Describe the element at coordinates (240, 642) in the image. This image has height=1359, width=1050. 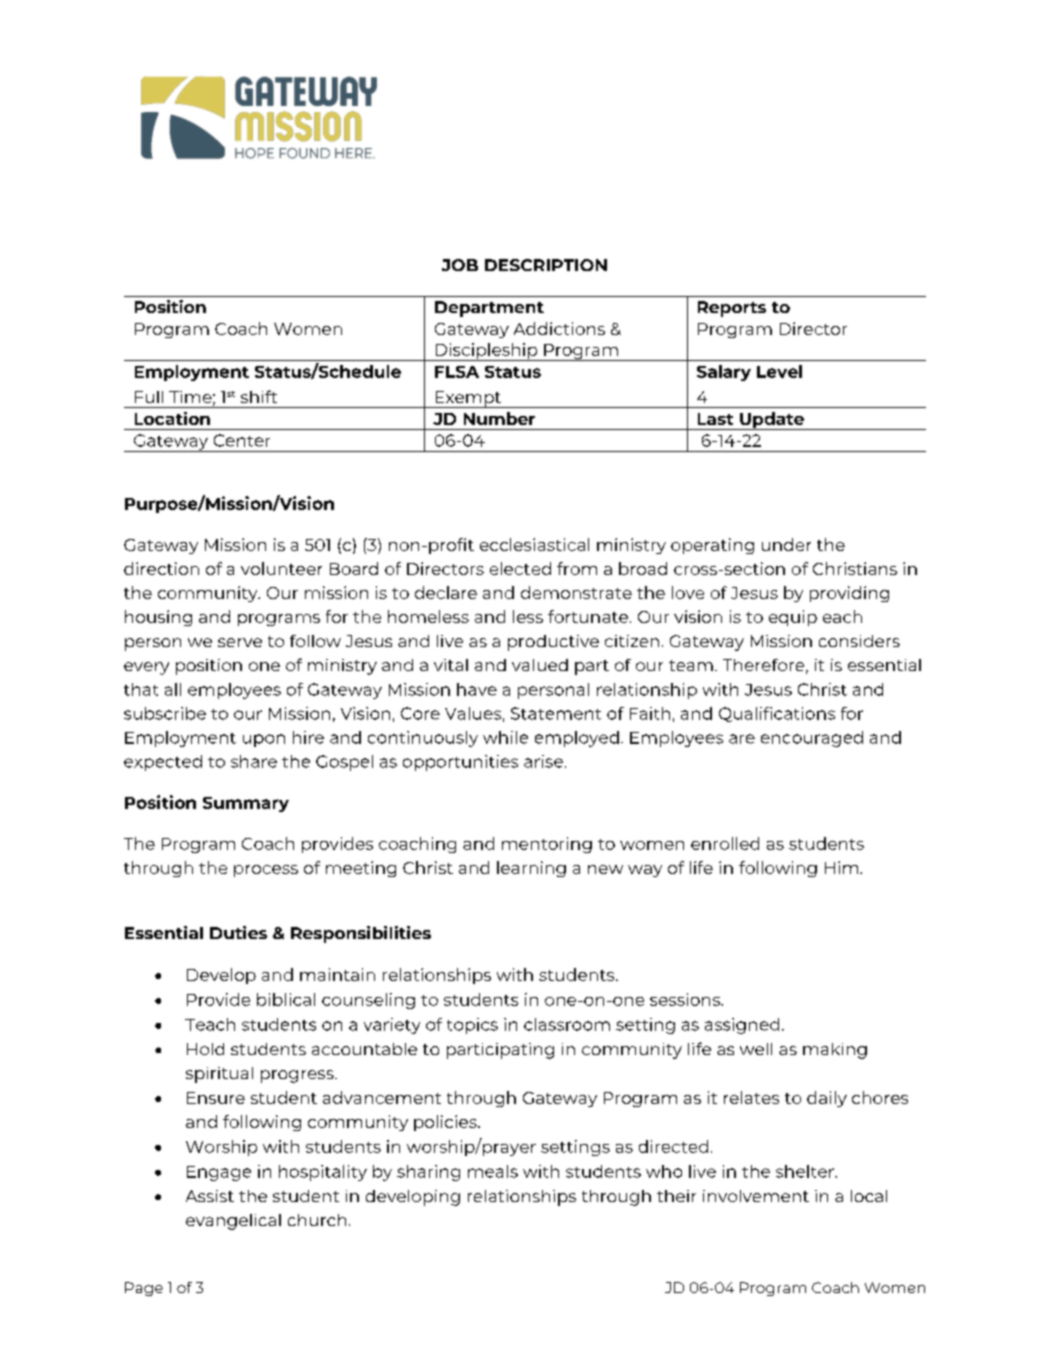
I see `serve` at that location.
